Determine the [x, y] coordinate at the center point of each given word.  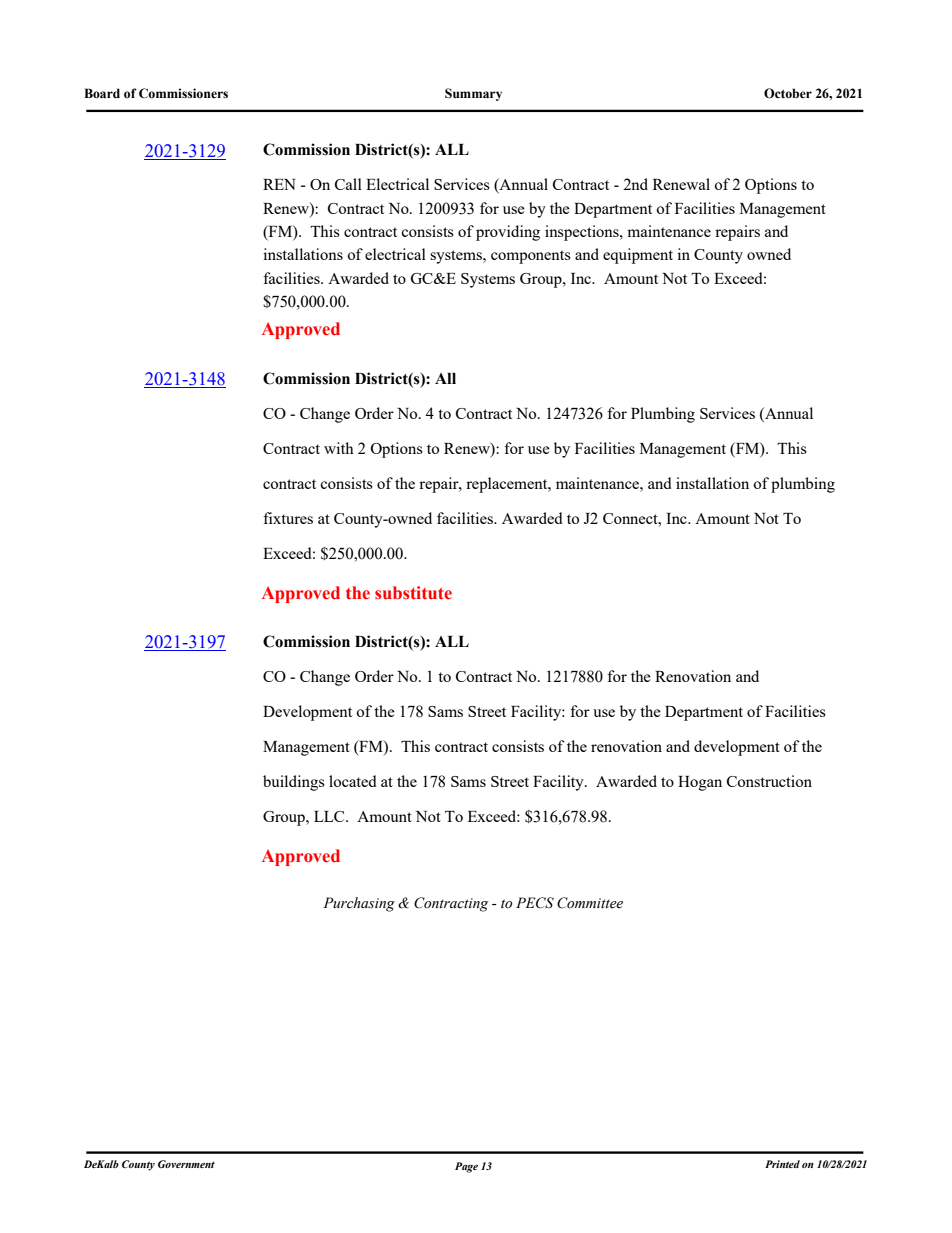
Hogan [700, 783]
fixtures [288, 518]
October [788, 93]
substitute [413, 593]
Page [466, 1167]
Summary [473, 94]
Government [186, 1164]
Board [102, 93]
